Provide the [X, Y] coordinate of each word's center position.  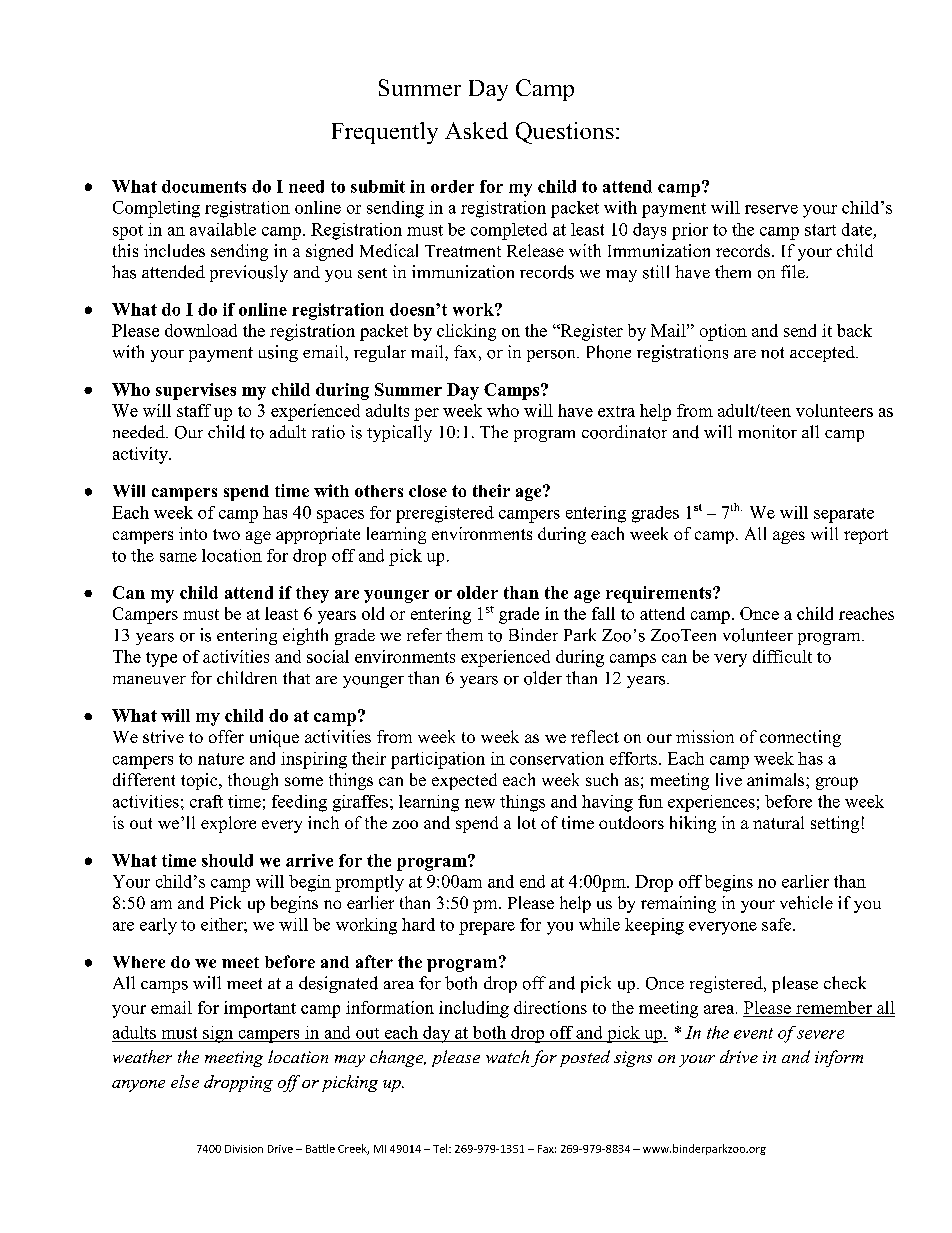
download [201, 330]
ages [789, 537]
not [772, 353]
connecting [800, 738]
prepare [487, 928]
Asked [476, 130]
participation [438, 760]
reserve [771, 209]
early [158, 926]
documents [204, 186]
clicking [466, 332]
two [226, 534]
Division [244, 1149]
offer [226, 736]
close [428, 491]
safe [778, 924]
